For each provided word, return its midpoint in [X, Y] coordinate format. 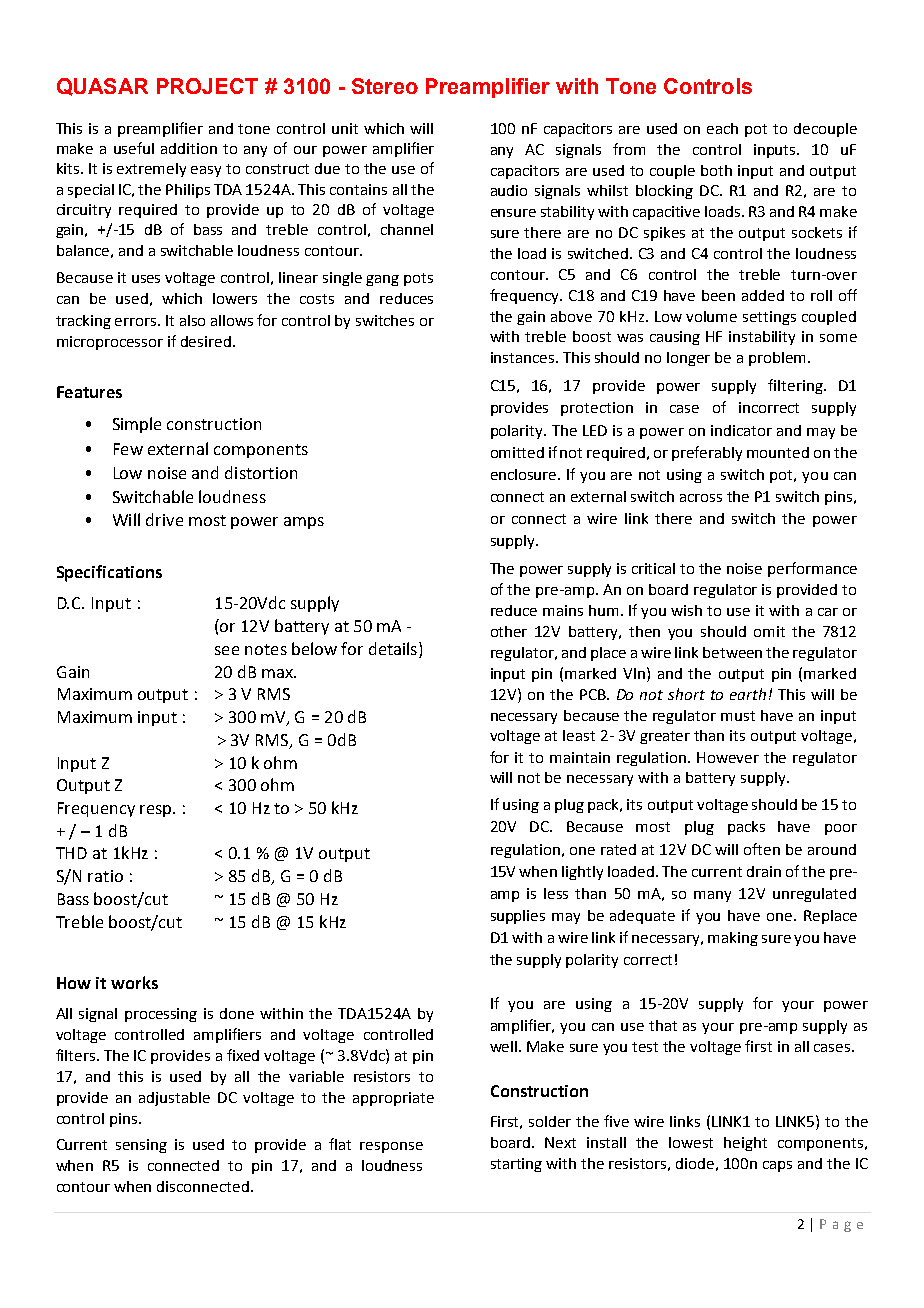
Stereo [385, 86]
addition [189, 148]
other [509, 631]
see [227, 650]
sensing [141, 1146]
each [722, 128]
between [732, 652]
